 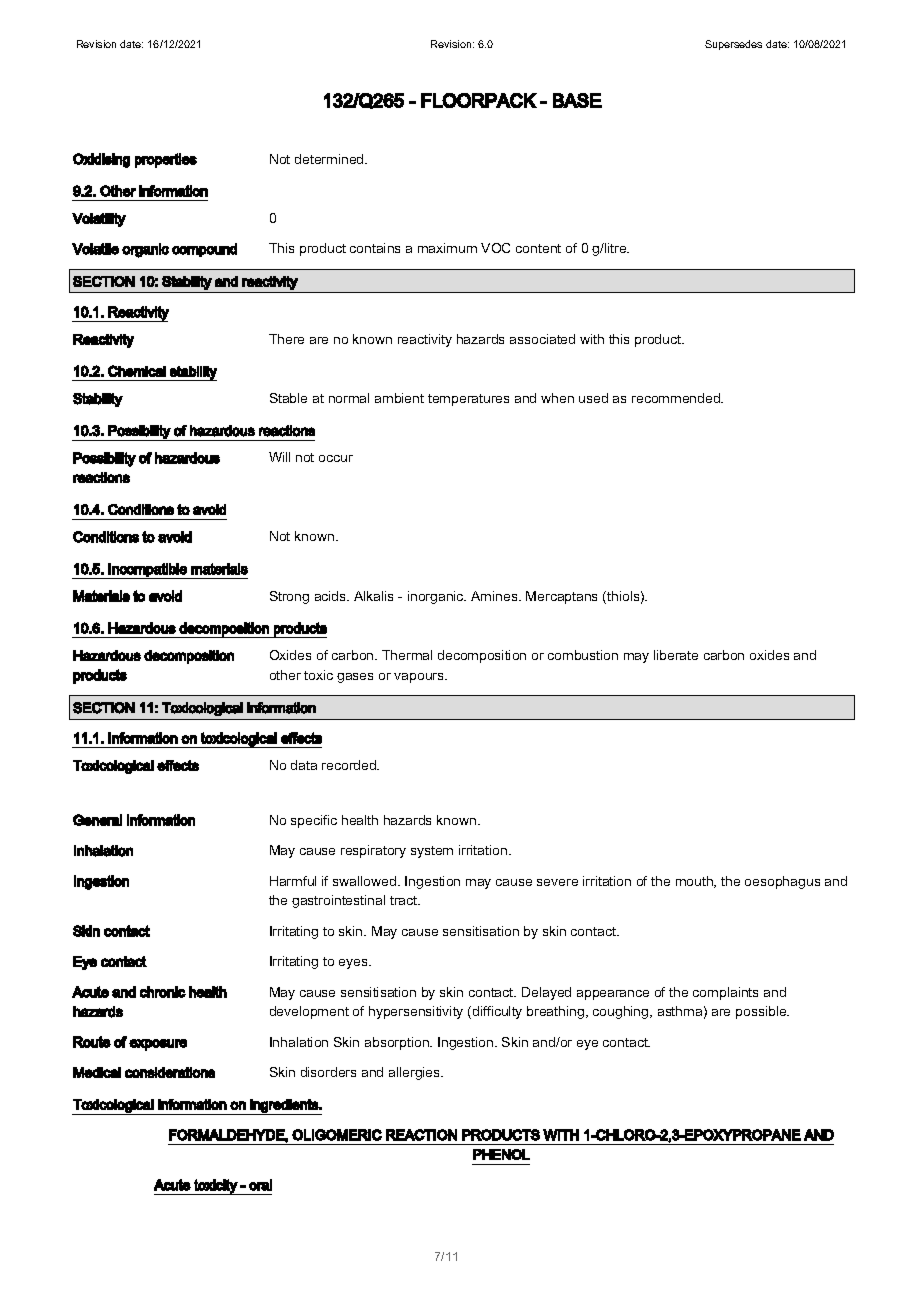 What do you see at coordinates (166, 160) in the screenshot?
I see `properties` at bounding box center [166, 160].
